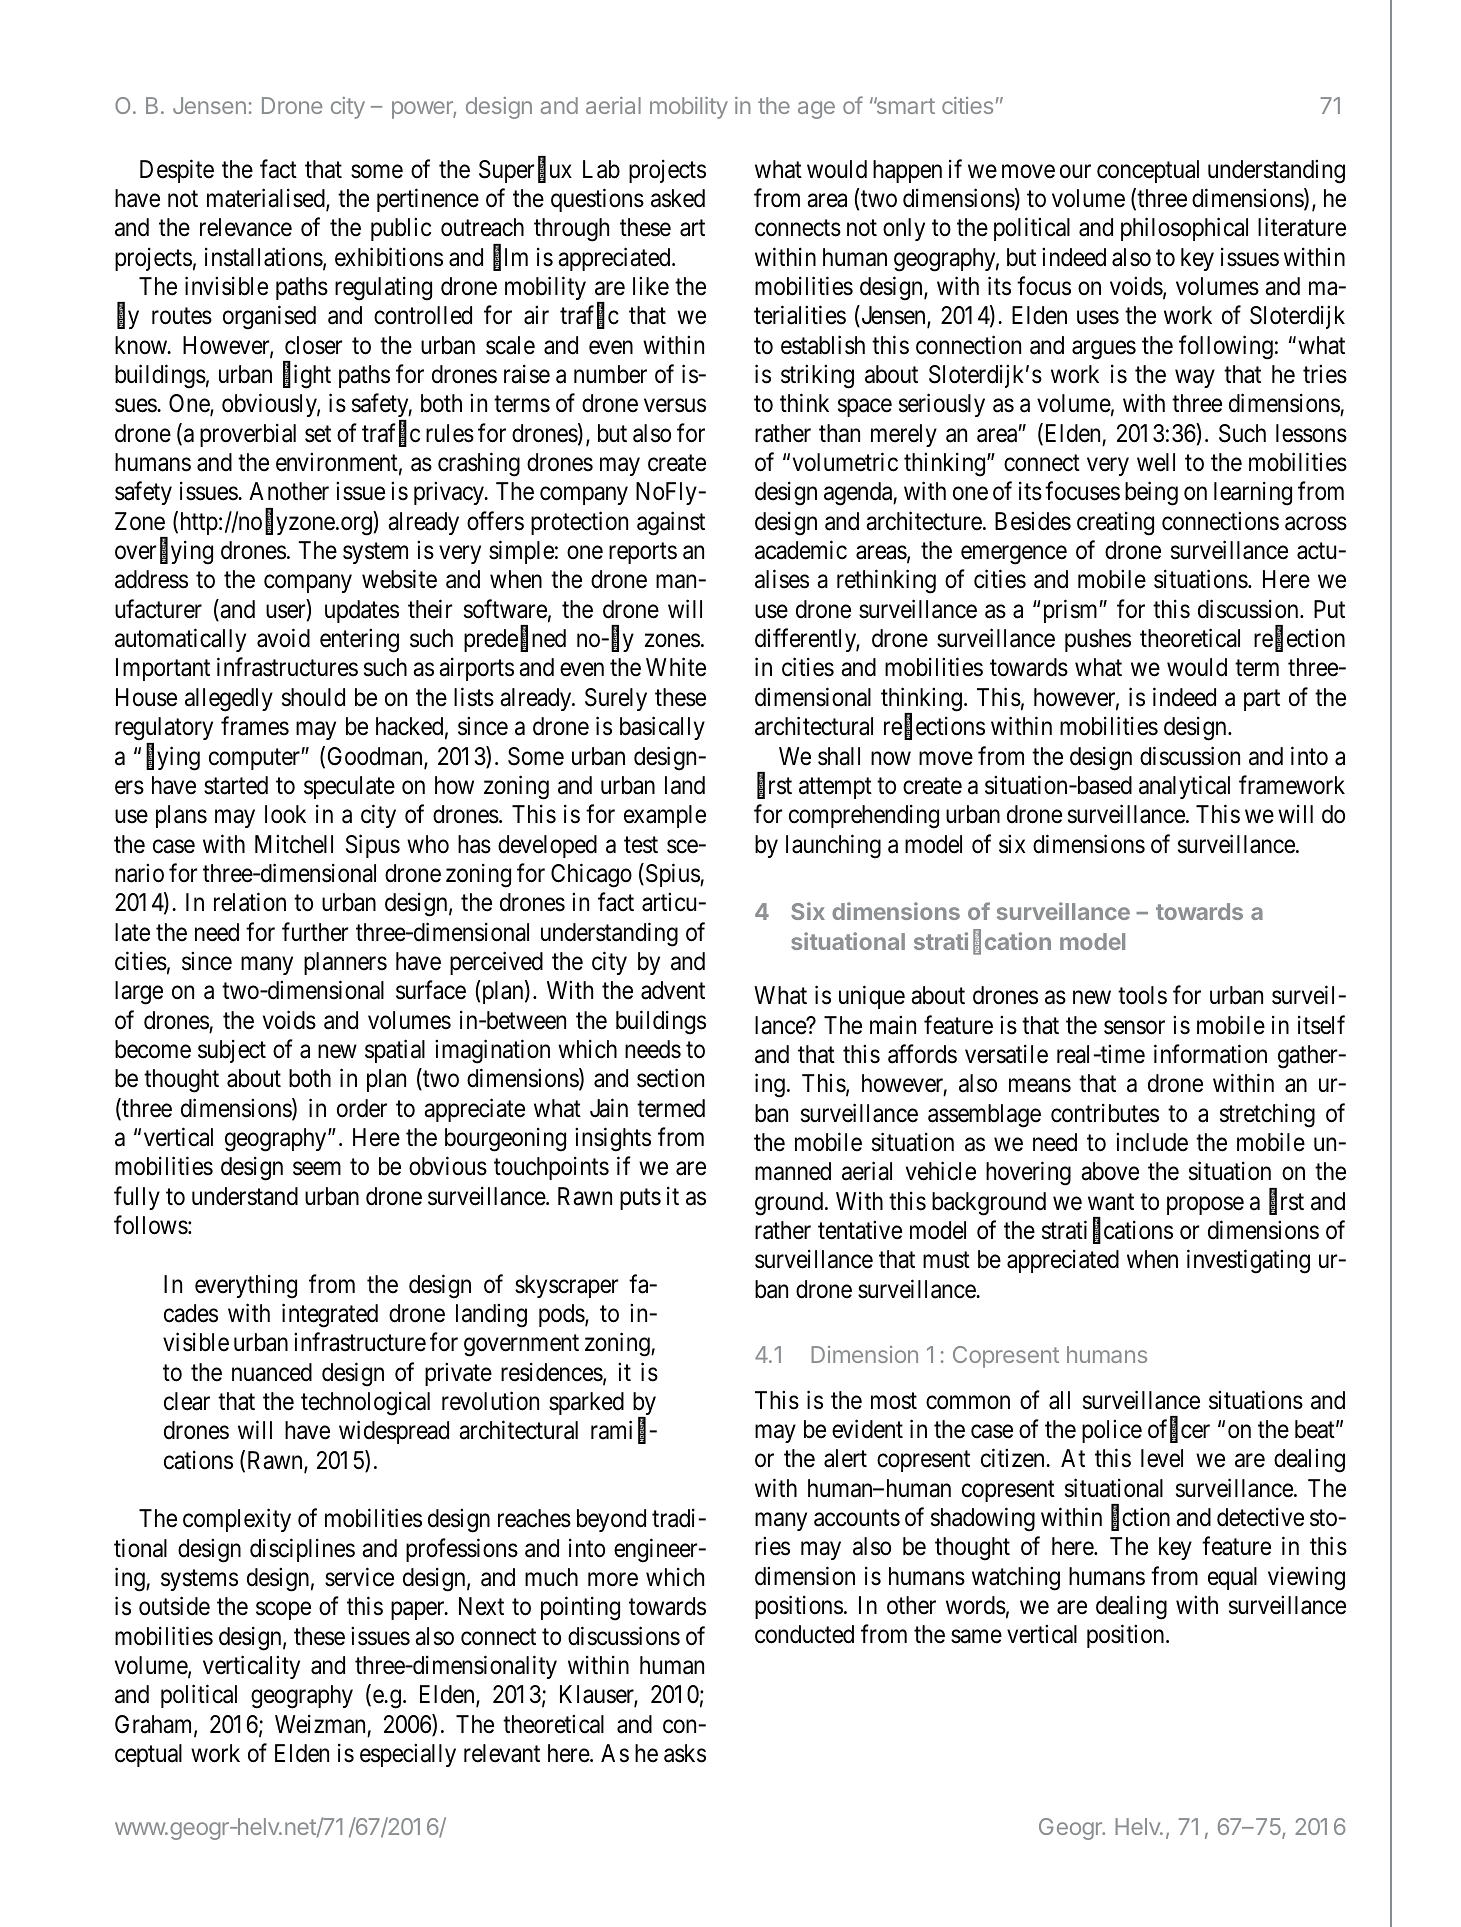 This screenshot has width=1461, height=1927. What do you see at coordinates (317, 1169) in the screenshot?
I see `seem` at bounding box center [317, 1169].
